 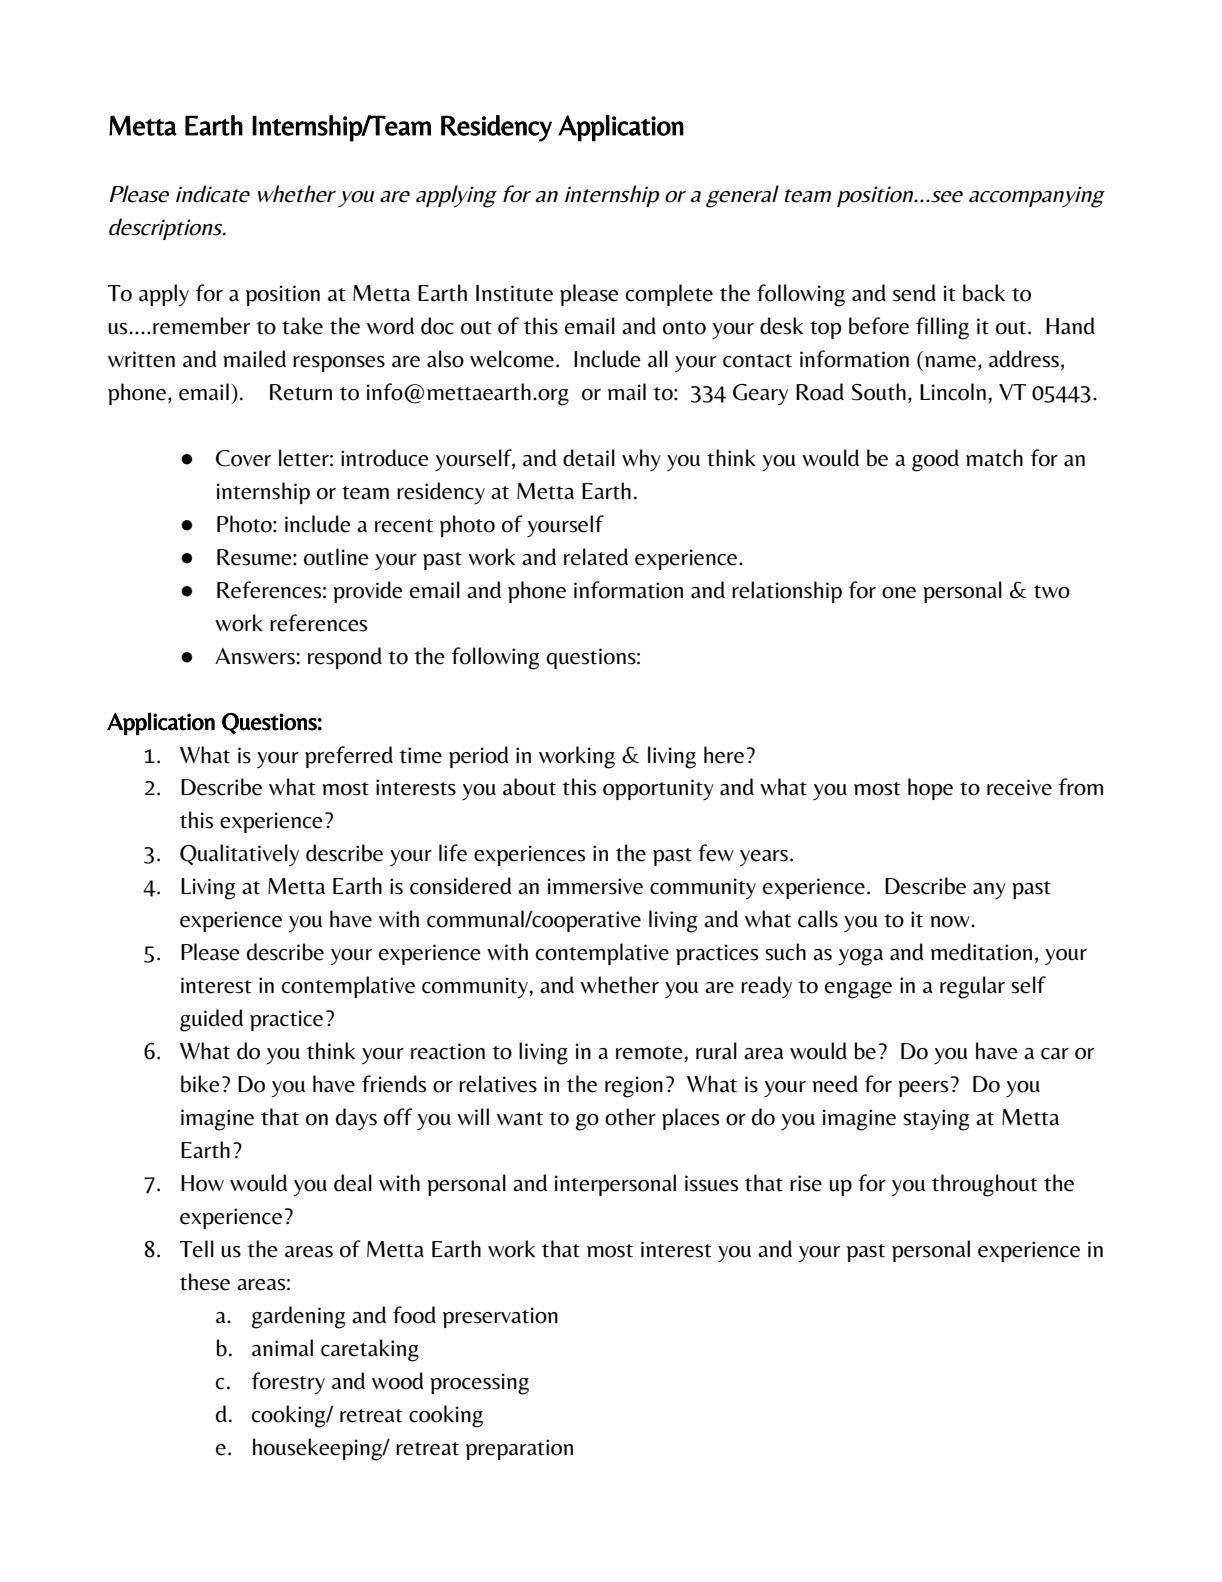 What do you see at coordinates (595, 886) in the screenshot?
I see `immersive` at bounding box center [595, 886].
